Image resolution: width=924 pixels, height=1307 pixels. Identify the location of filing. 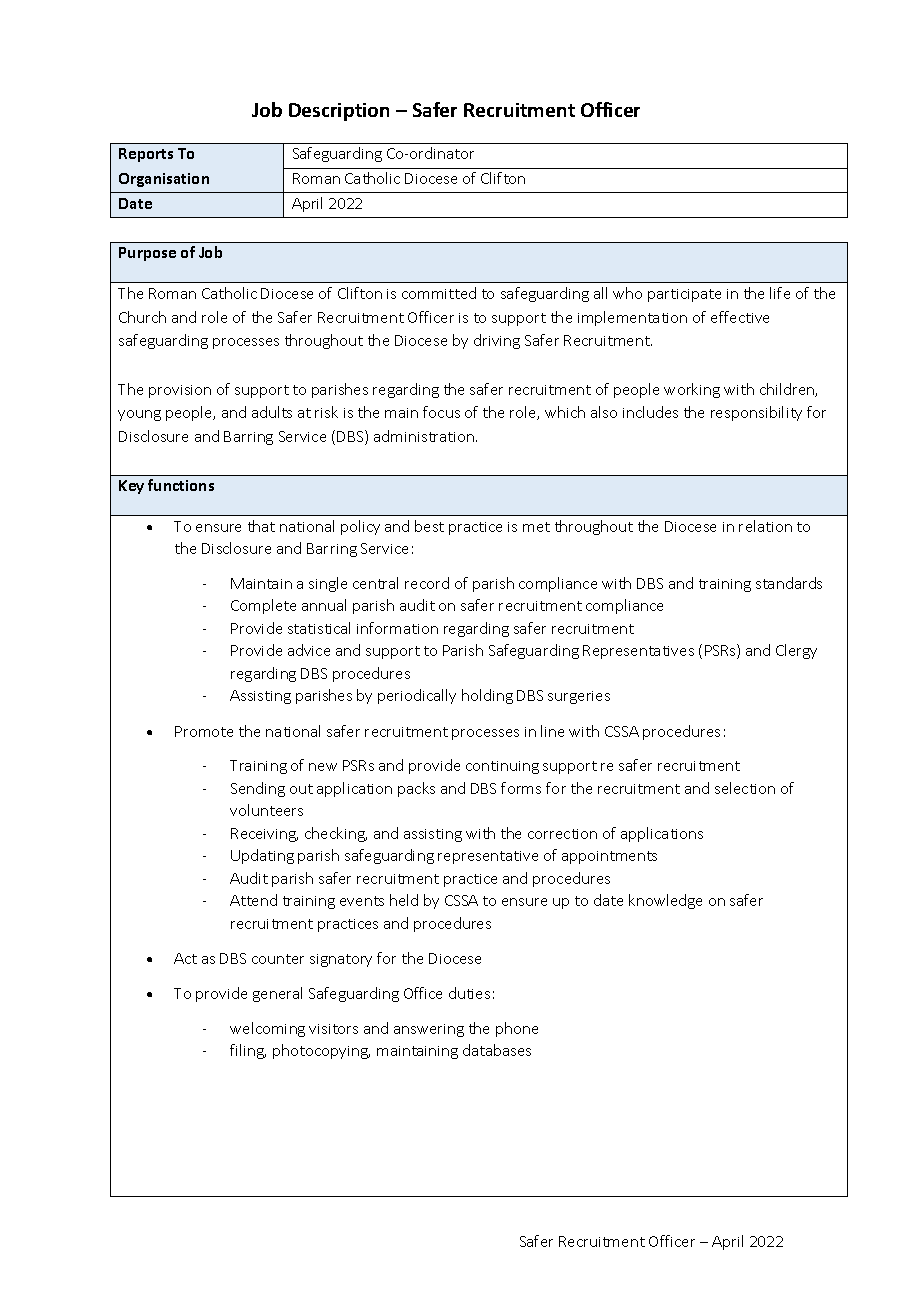
(248, 1051).
